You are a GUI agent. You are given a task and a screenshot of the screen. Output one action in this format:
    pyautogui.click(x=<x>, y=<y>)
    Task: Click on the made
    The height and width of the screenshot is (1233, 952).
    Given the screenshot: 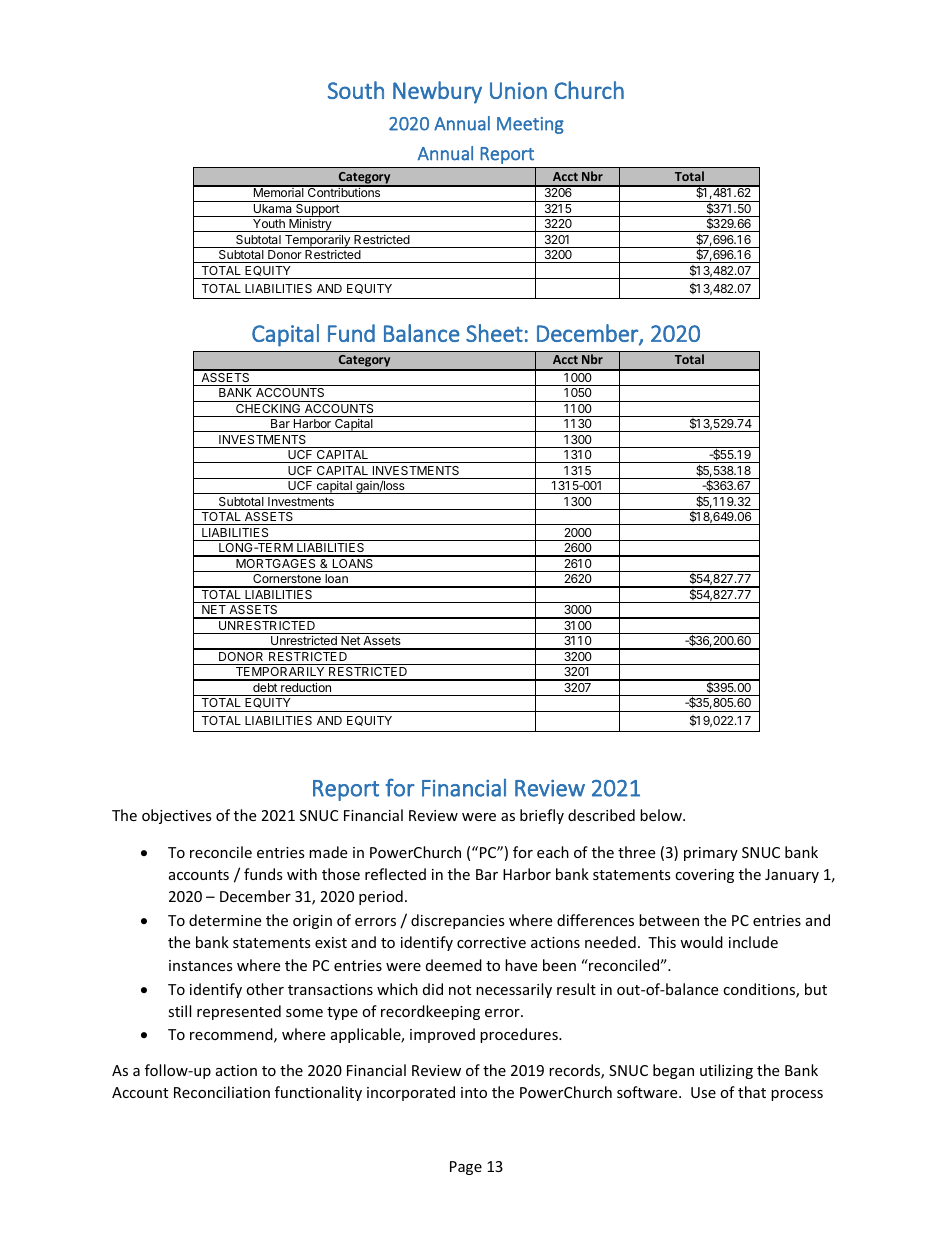 What is the action you would take?
    pyautogui.click(x=328, y=852)
